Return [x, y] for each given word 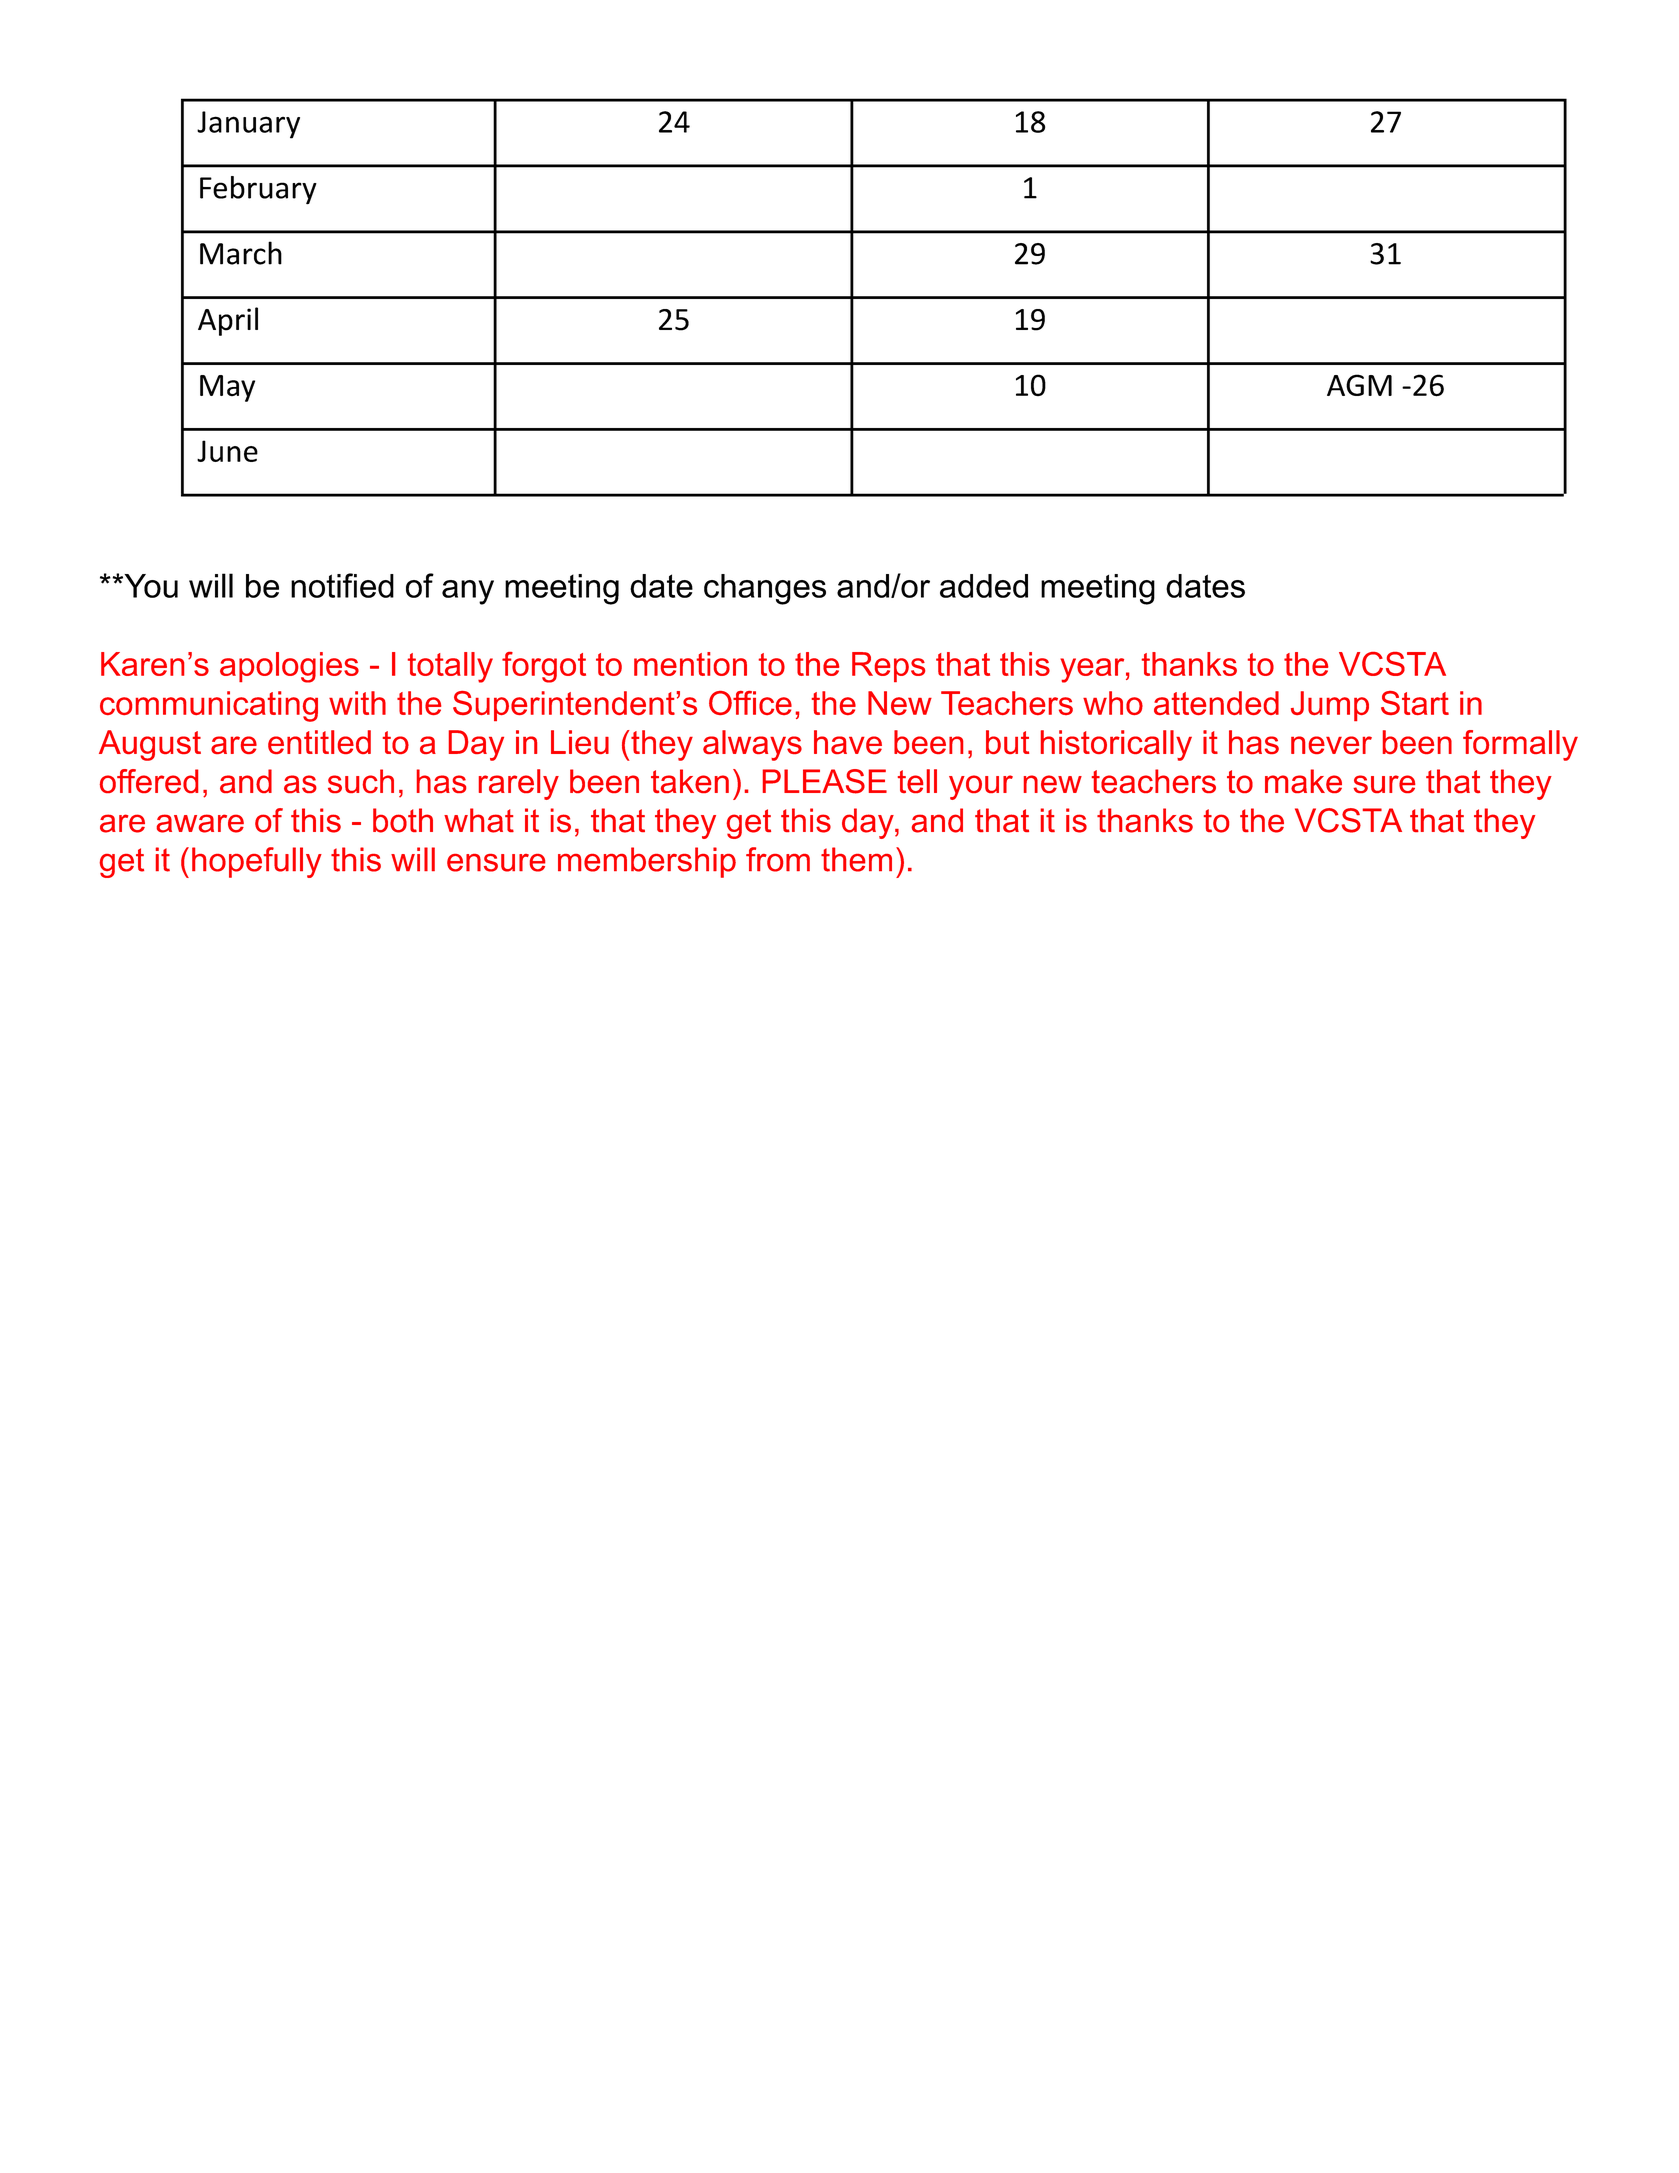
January [248, 125]
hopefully [257, 862]
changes [765, 589]
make [1303, 781]
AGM [1359, 385]
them [856, 859]
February [258, 190]
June [227, 451]
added [984, 586]
